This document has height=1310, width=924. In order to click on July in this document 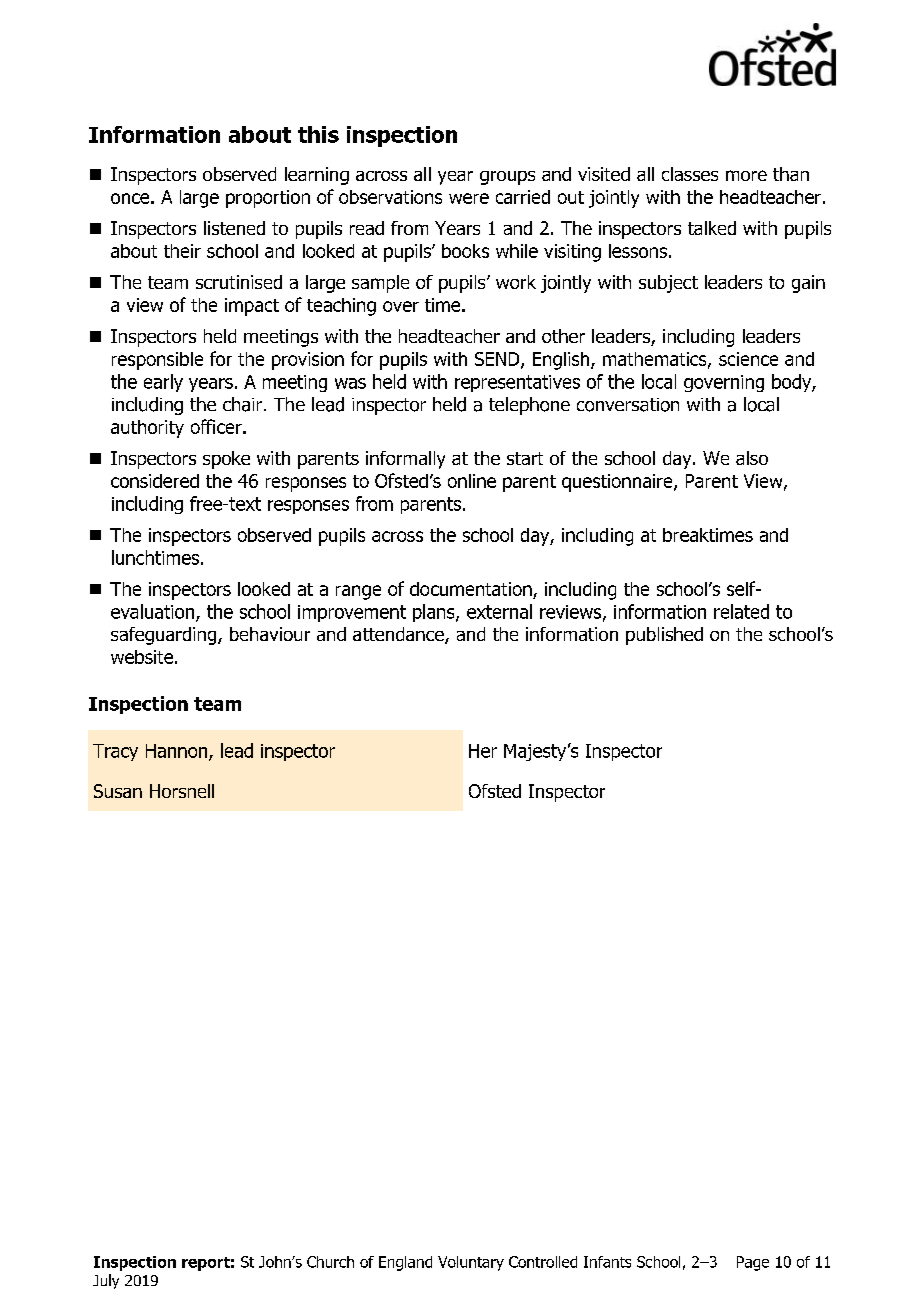, I will do `click(106, 1281)`.
